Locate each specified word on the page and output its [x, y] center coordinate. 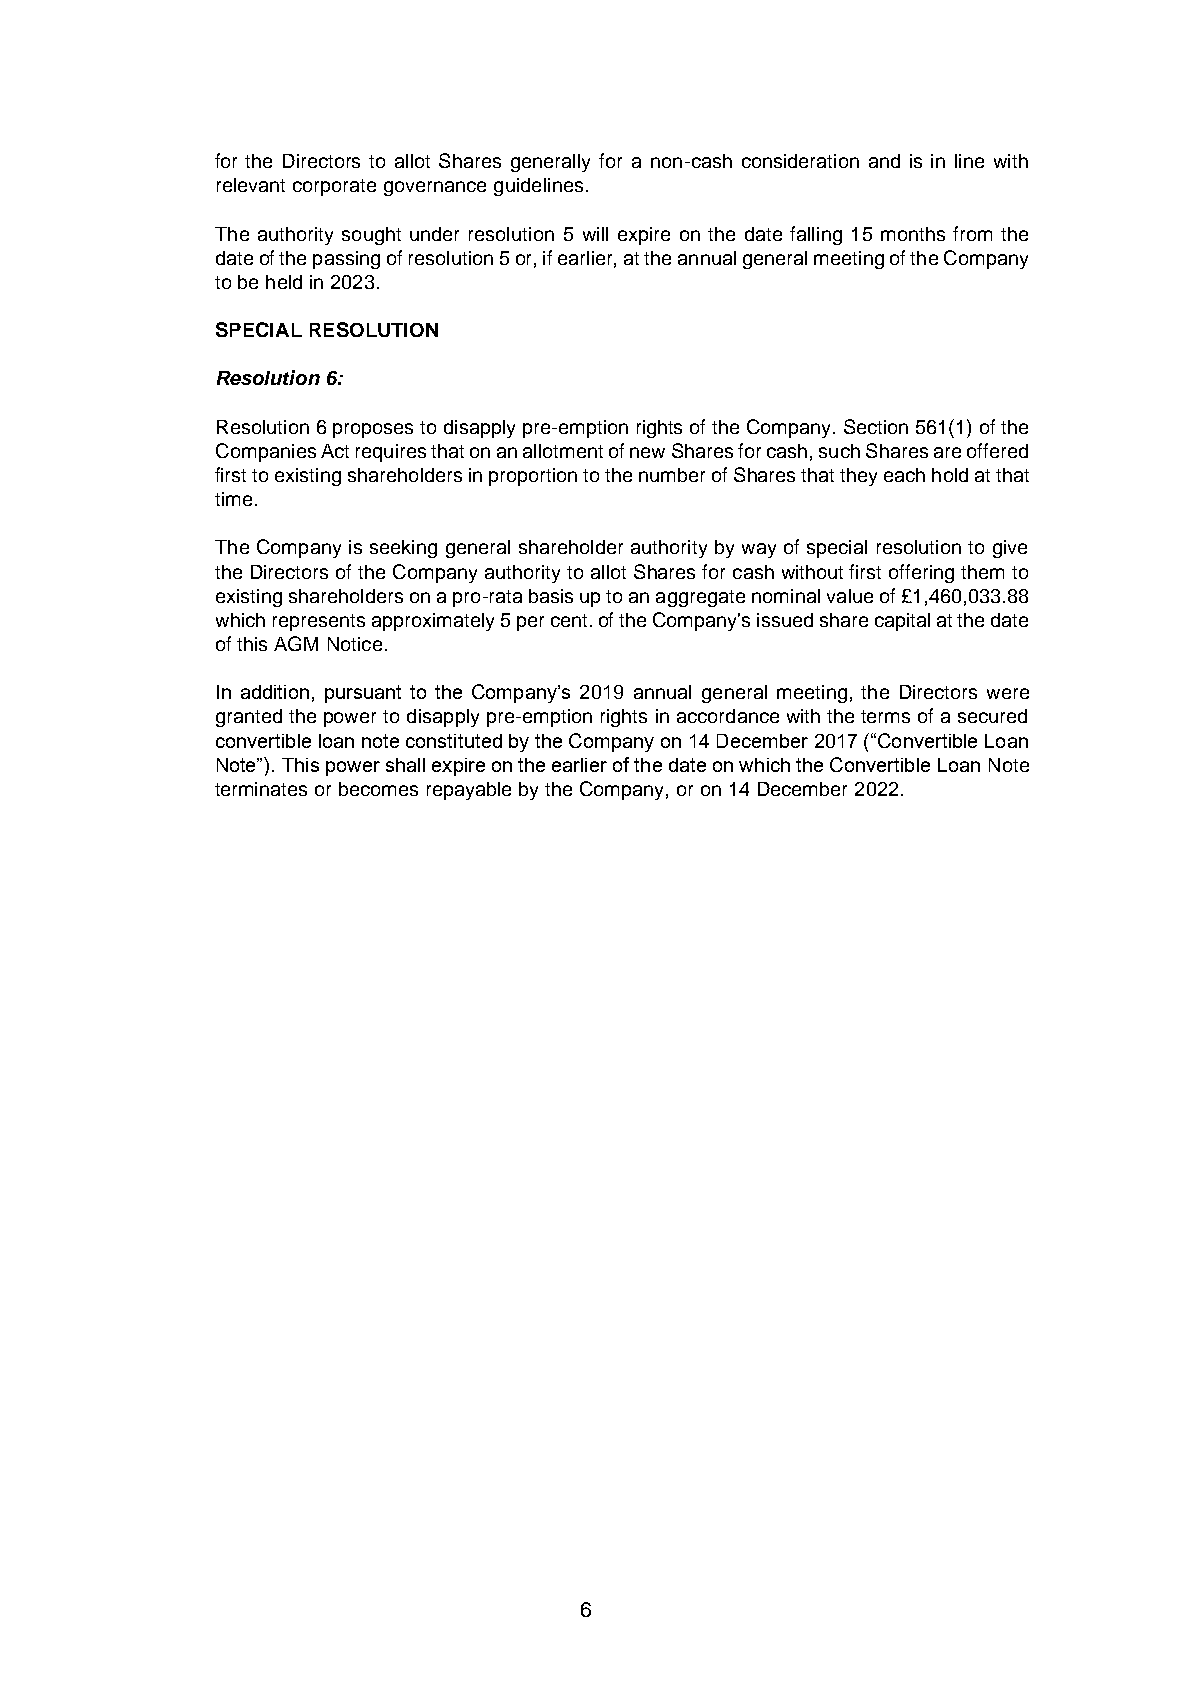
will [595, 234]
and [884, 161]
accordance [728, 716]
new [647, 452]
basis [551, 596]
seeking [403, 549]
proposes [373, 430]
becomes [378, 789]
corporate [334, 187]
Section [876, 426]
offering [921, 573]
